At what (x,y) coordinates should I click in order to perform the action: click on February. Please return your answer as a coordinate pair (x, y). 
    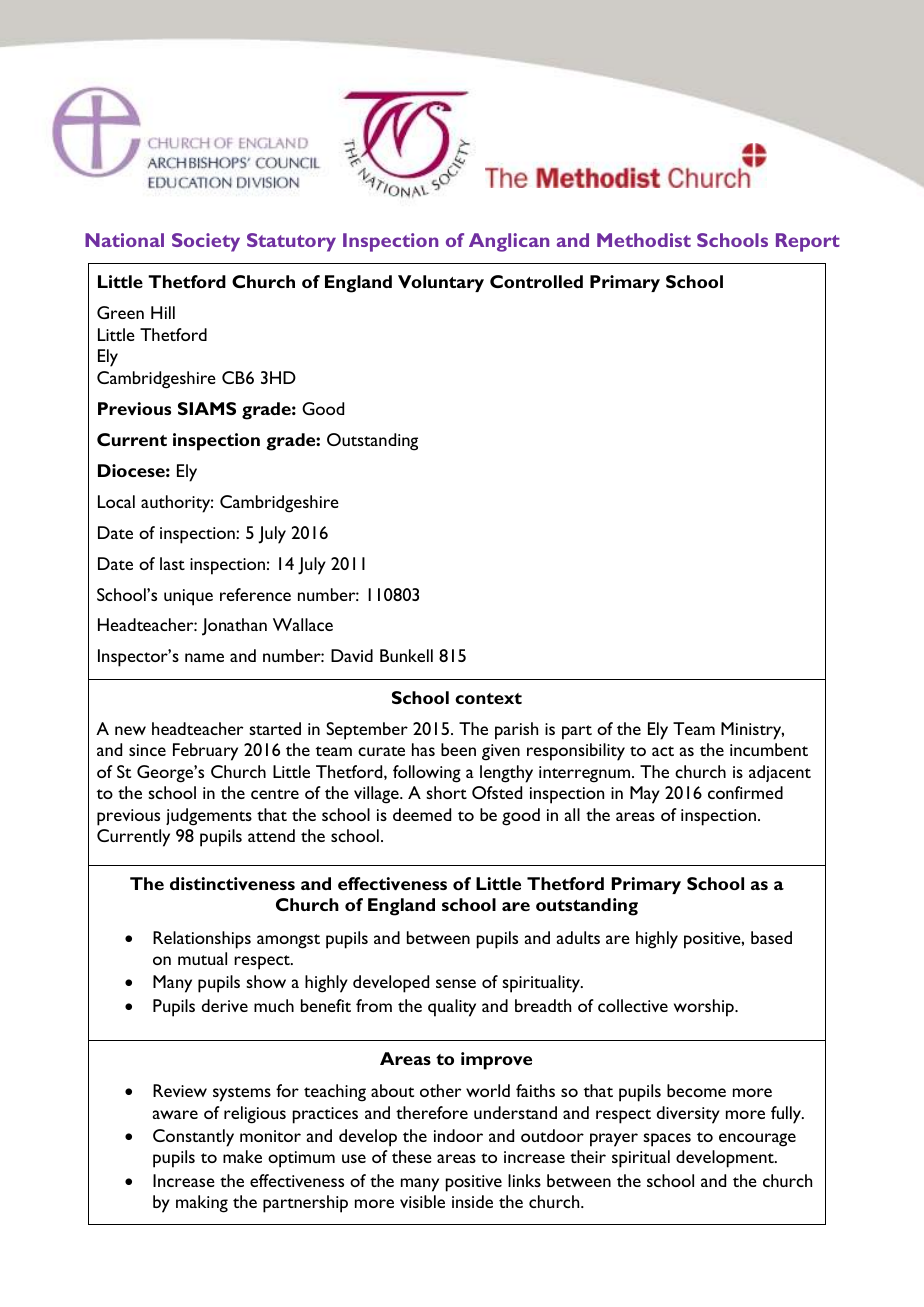
    Looking at the image, I should click on (205, 752).
